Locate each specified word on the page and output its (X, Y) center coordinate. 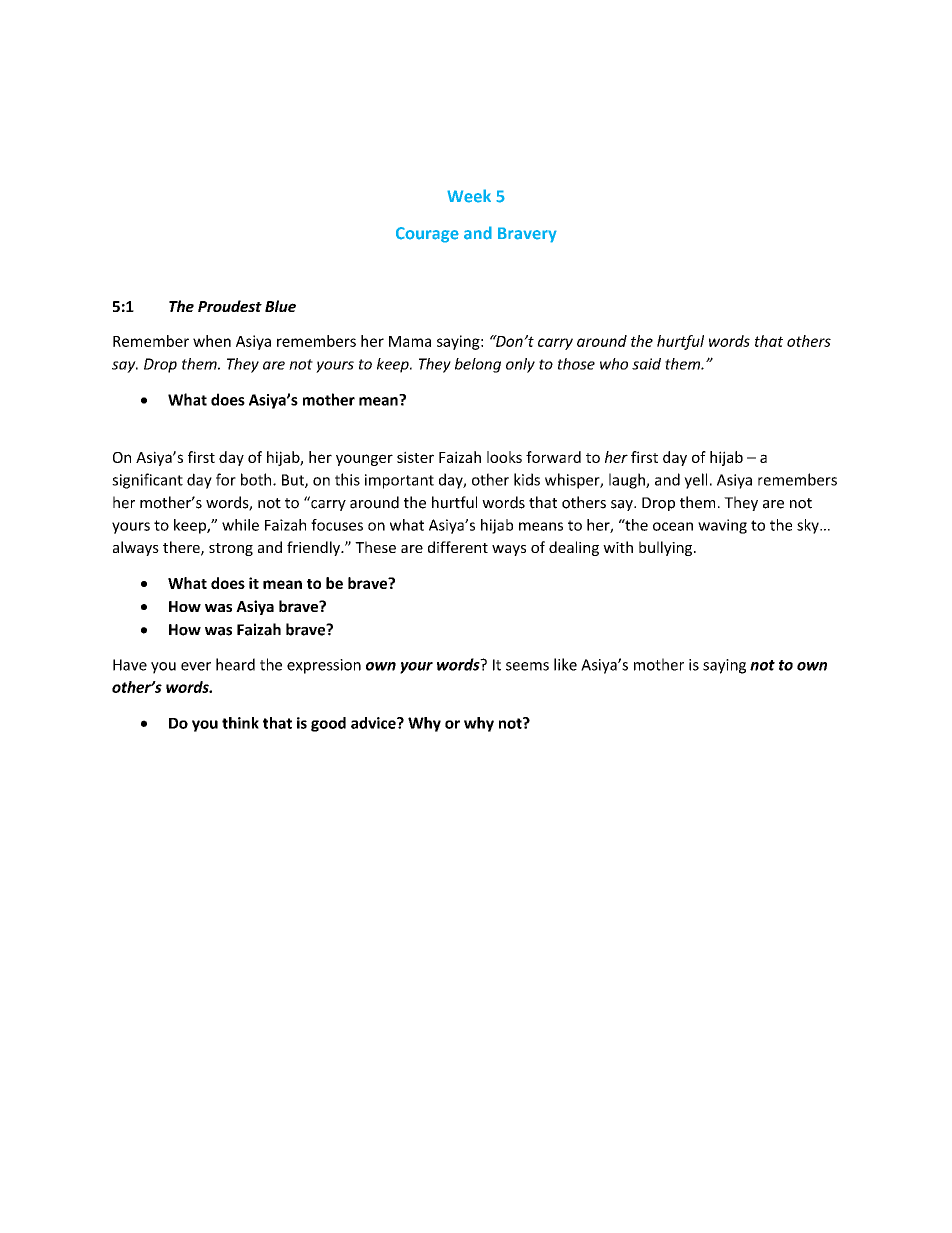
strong (231, 549)
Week (469, 196)
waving (722, 526)
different (458, 547)
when (212, 341)
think (240, 723)
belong (478, 365)
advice (374, 723)
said (646, 364)
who (614, 364)
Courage (427, 235)
